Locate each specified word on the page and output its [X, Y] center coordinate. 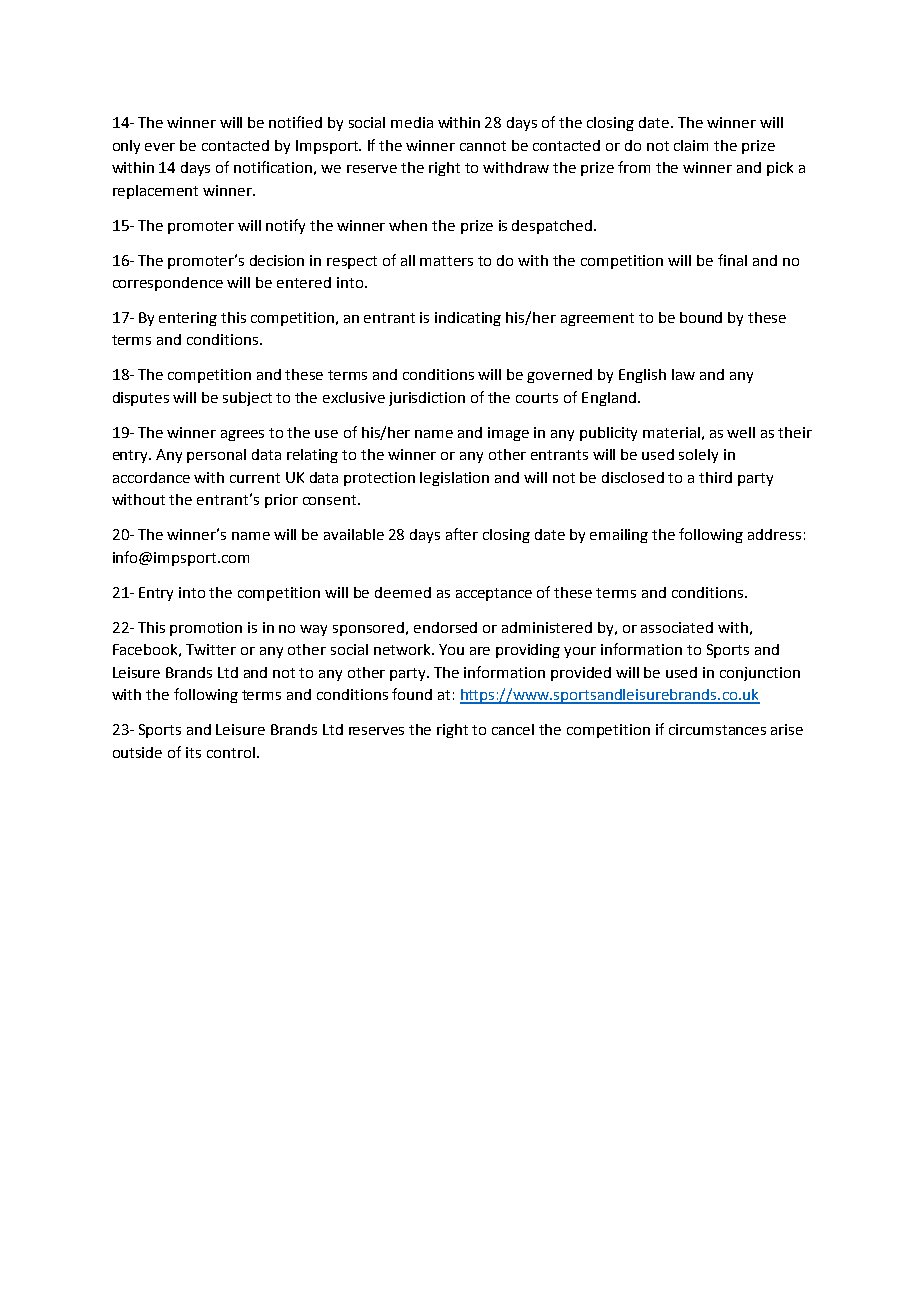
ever [160, 147]
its [193, 752]
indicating [468, 319]
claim [691, 145]
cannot [483, 146]
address [774, 534]
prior [281, 501]
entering [188, 319]
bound [701, 317]
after [462, 534]
